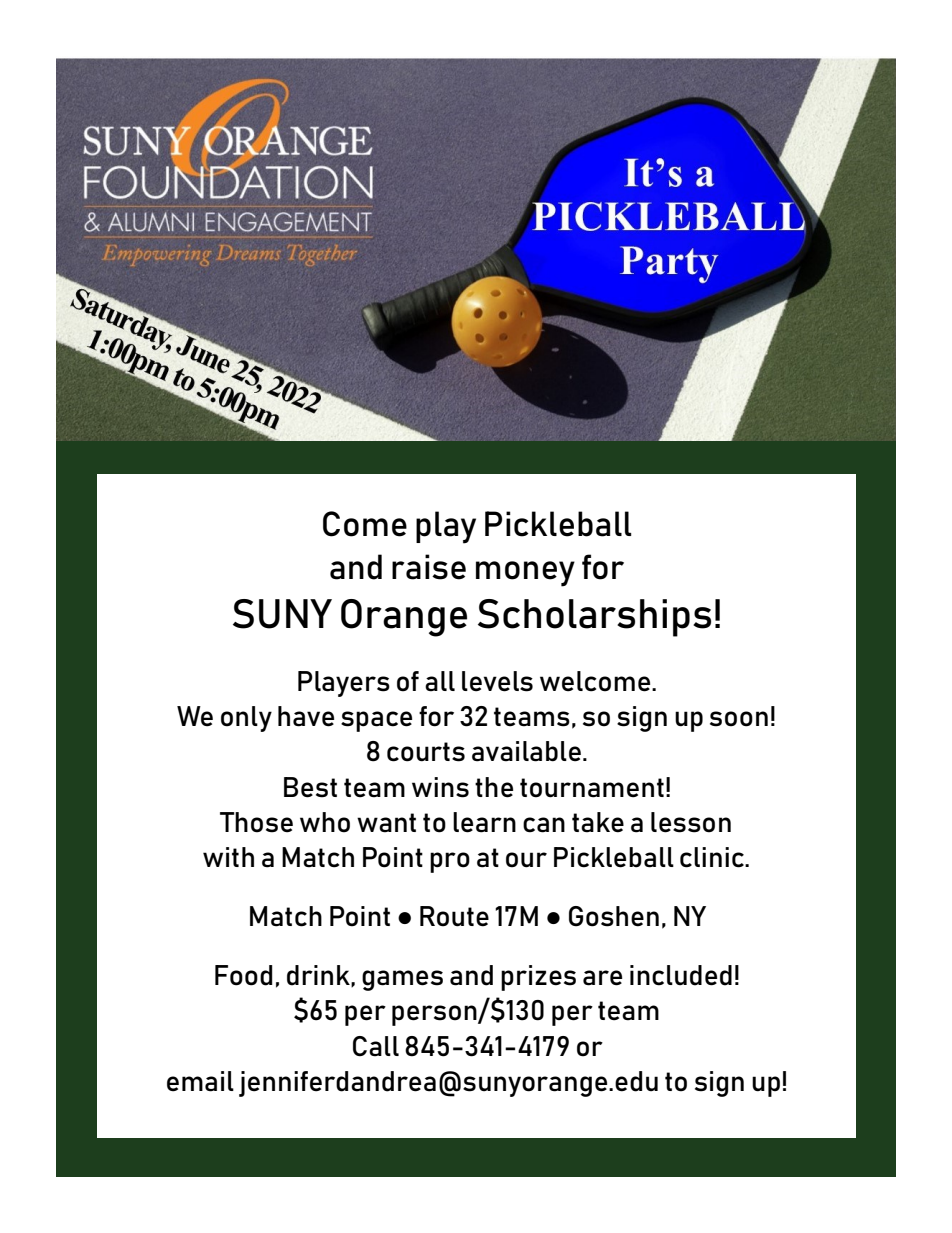  What do you see at coordinates (594, 618) in the screenshot?
I see `Scholarships` at bounding box center [594, 618].
